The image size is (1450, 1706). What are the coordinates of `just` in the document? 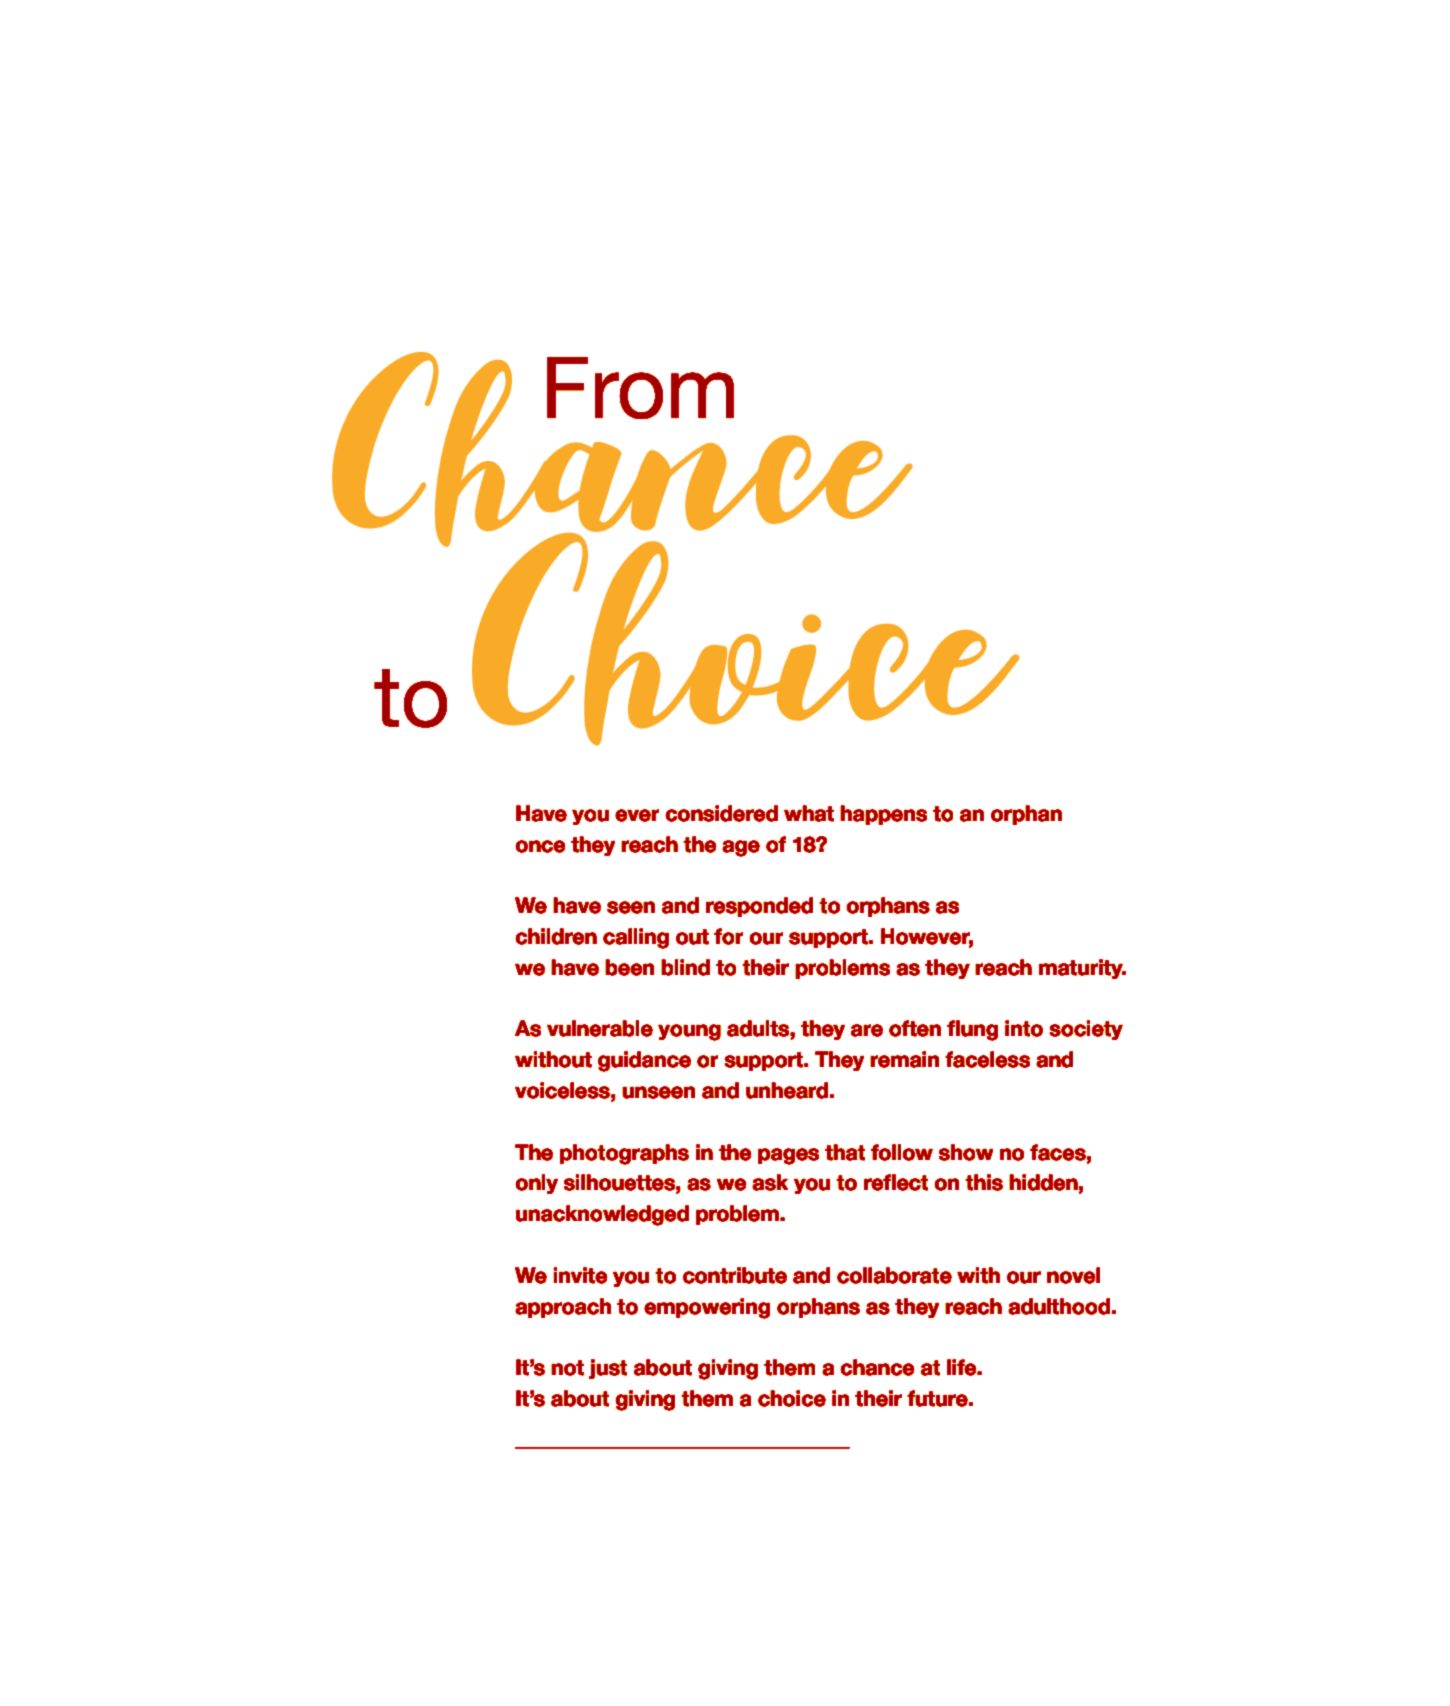 It's located at (608, 1369).
